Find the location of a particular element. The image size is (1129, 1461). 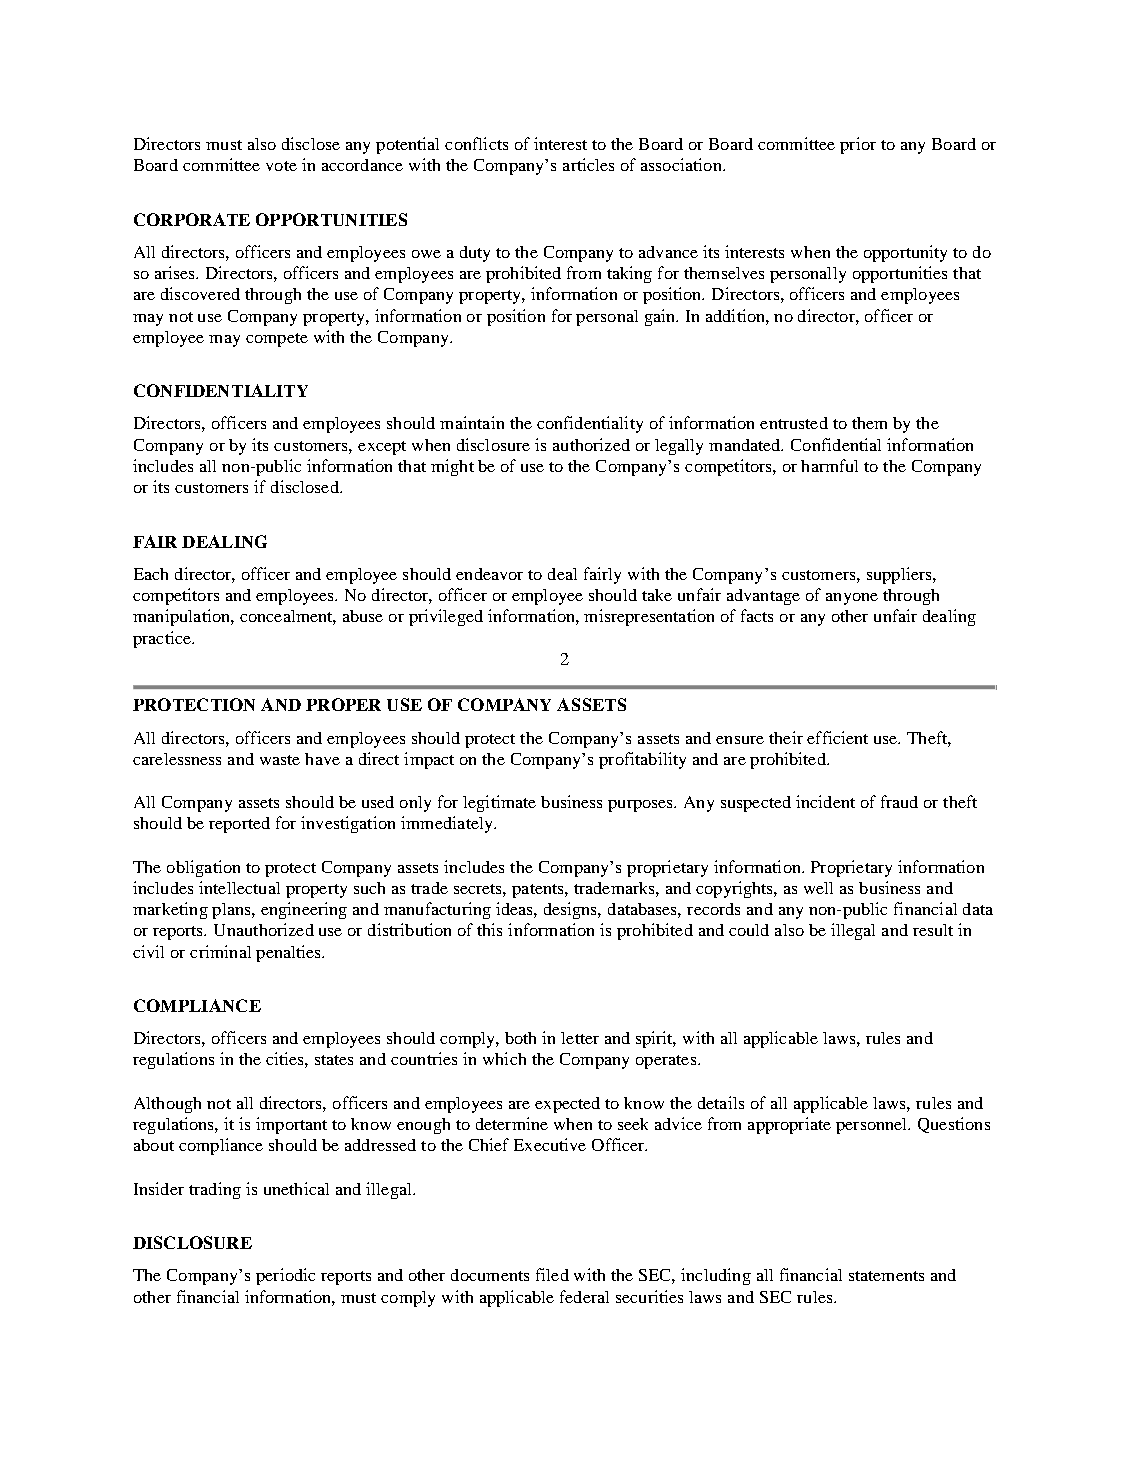

periodic is located at coordinates (285, 1276).
